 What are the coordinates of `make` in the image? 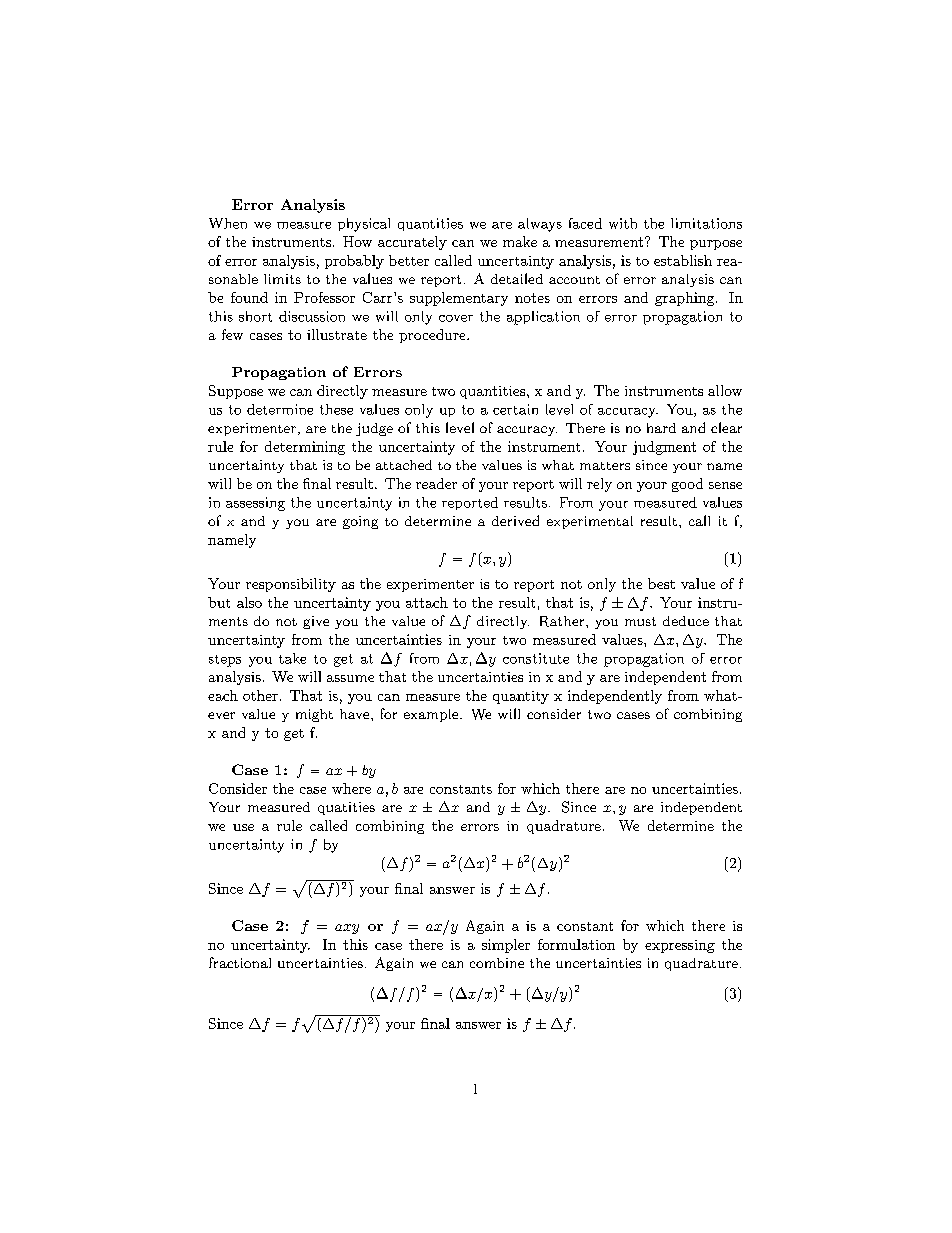 It's located at (520, 241).
